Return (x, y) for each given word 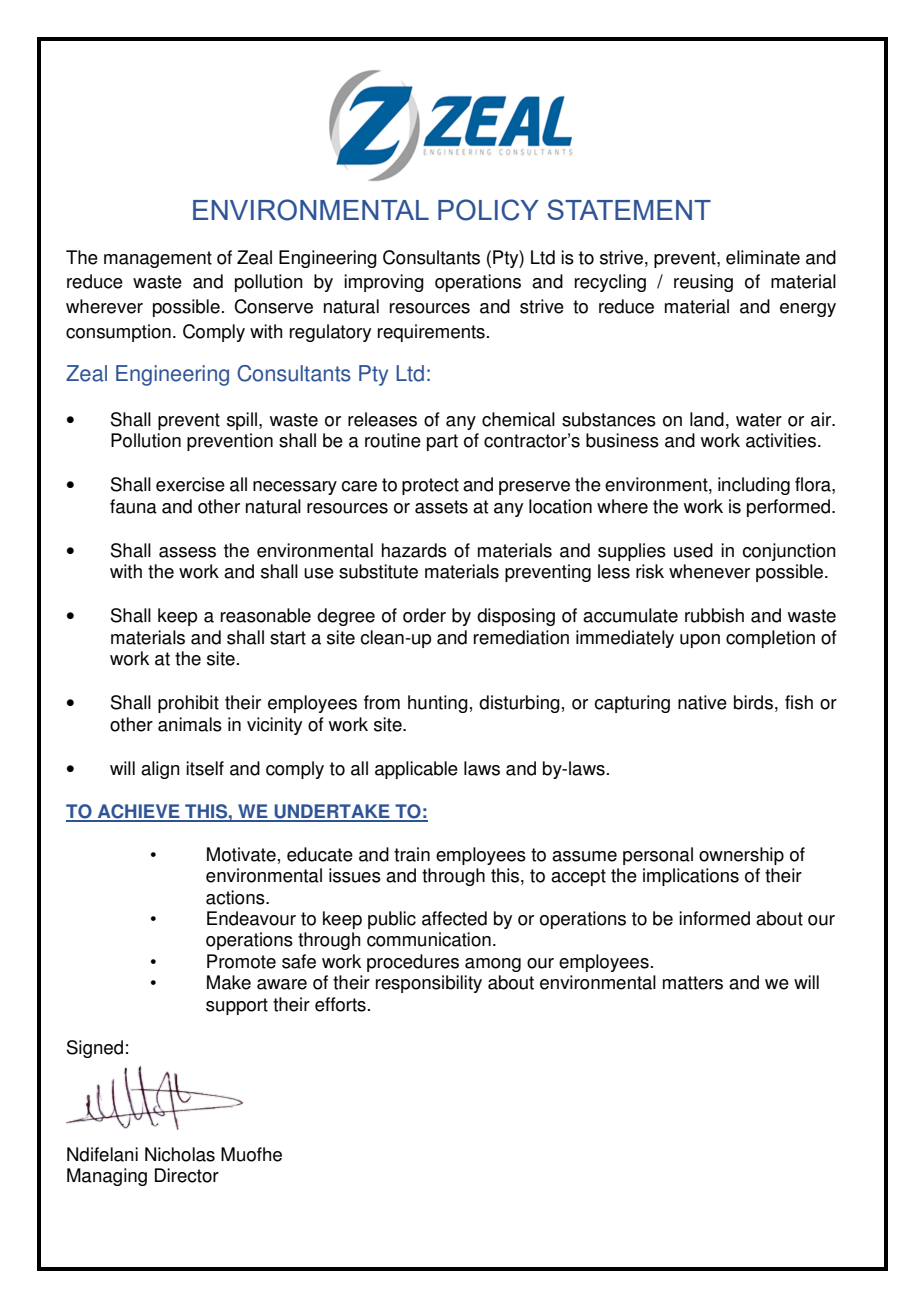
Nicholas (180, 1154)
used (693, 550)
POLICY (488, 210)
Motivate (241, 854)
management (158, 259)
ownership (741, 856)
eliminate (763, 257)
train (412, 854)
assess (187, 552)
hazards (414, 550)
